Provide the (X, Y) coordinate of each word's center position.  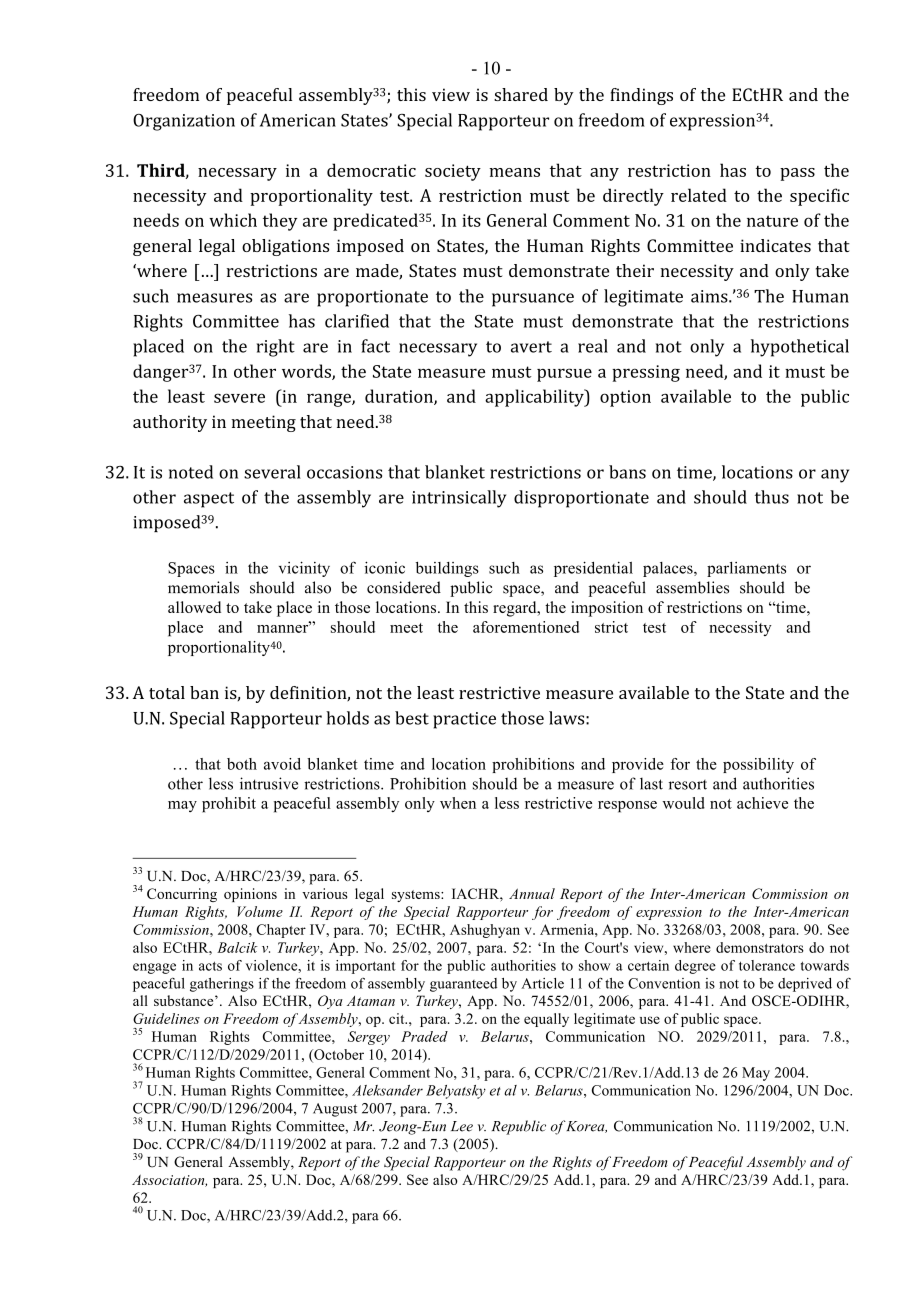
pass (797, 174)
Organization (184, 122)
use (650, 1020)
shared (521, 94)
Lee (462, 1126)
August (335, 1110)
